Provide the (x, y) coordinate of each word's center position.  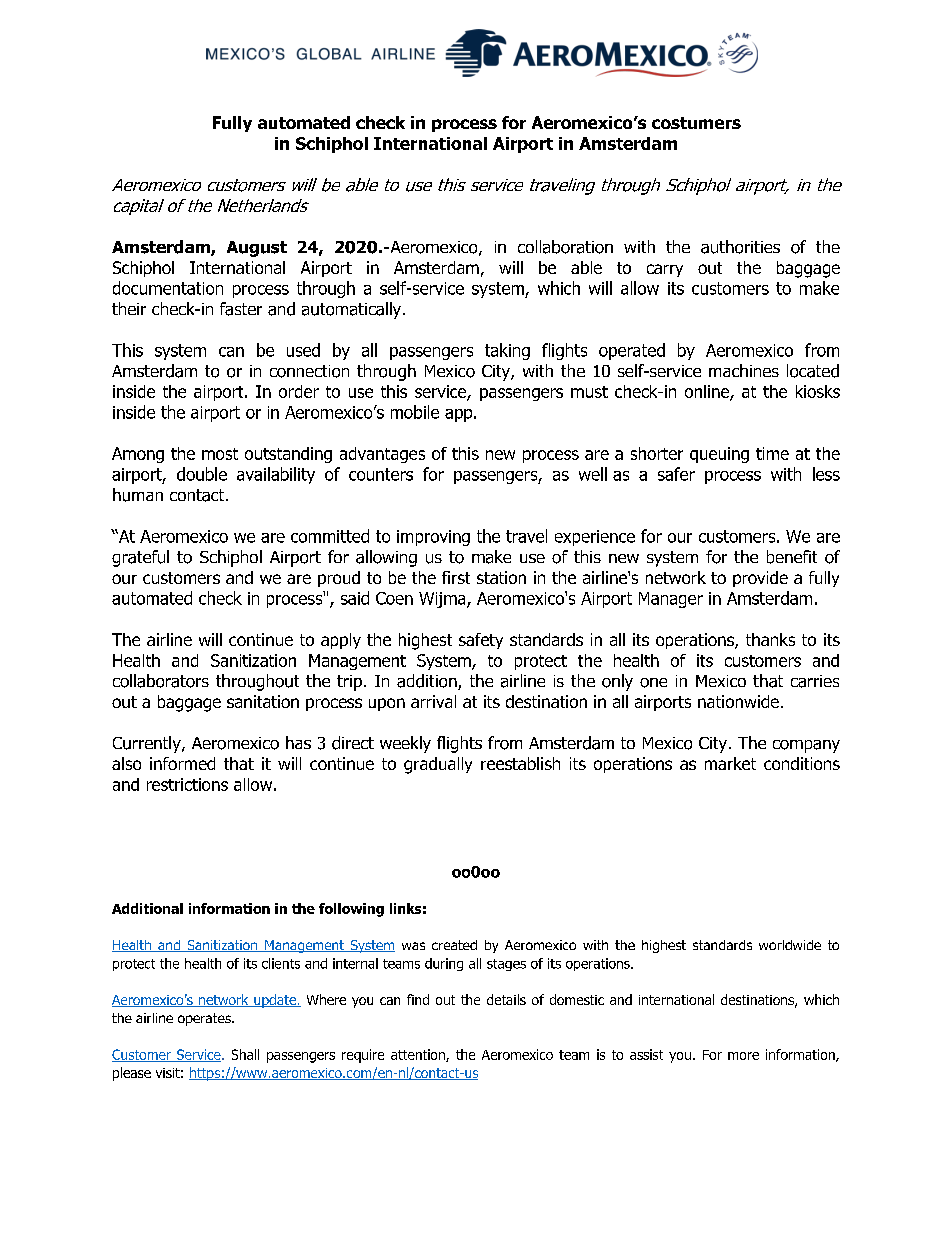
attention (419, 1055)
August (257, 249)
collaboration (565, 247)
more (743, 1056)
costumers (696, 123)
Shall (245, 1054)
